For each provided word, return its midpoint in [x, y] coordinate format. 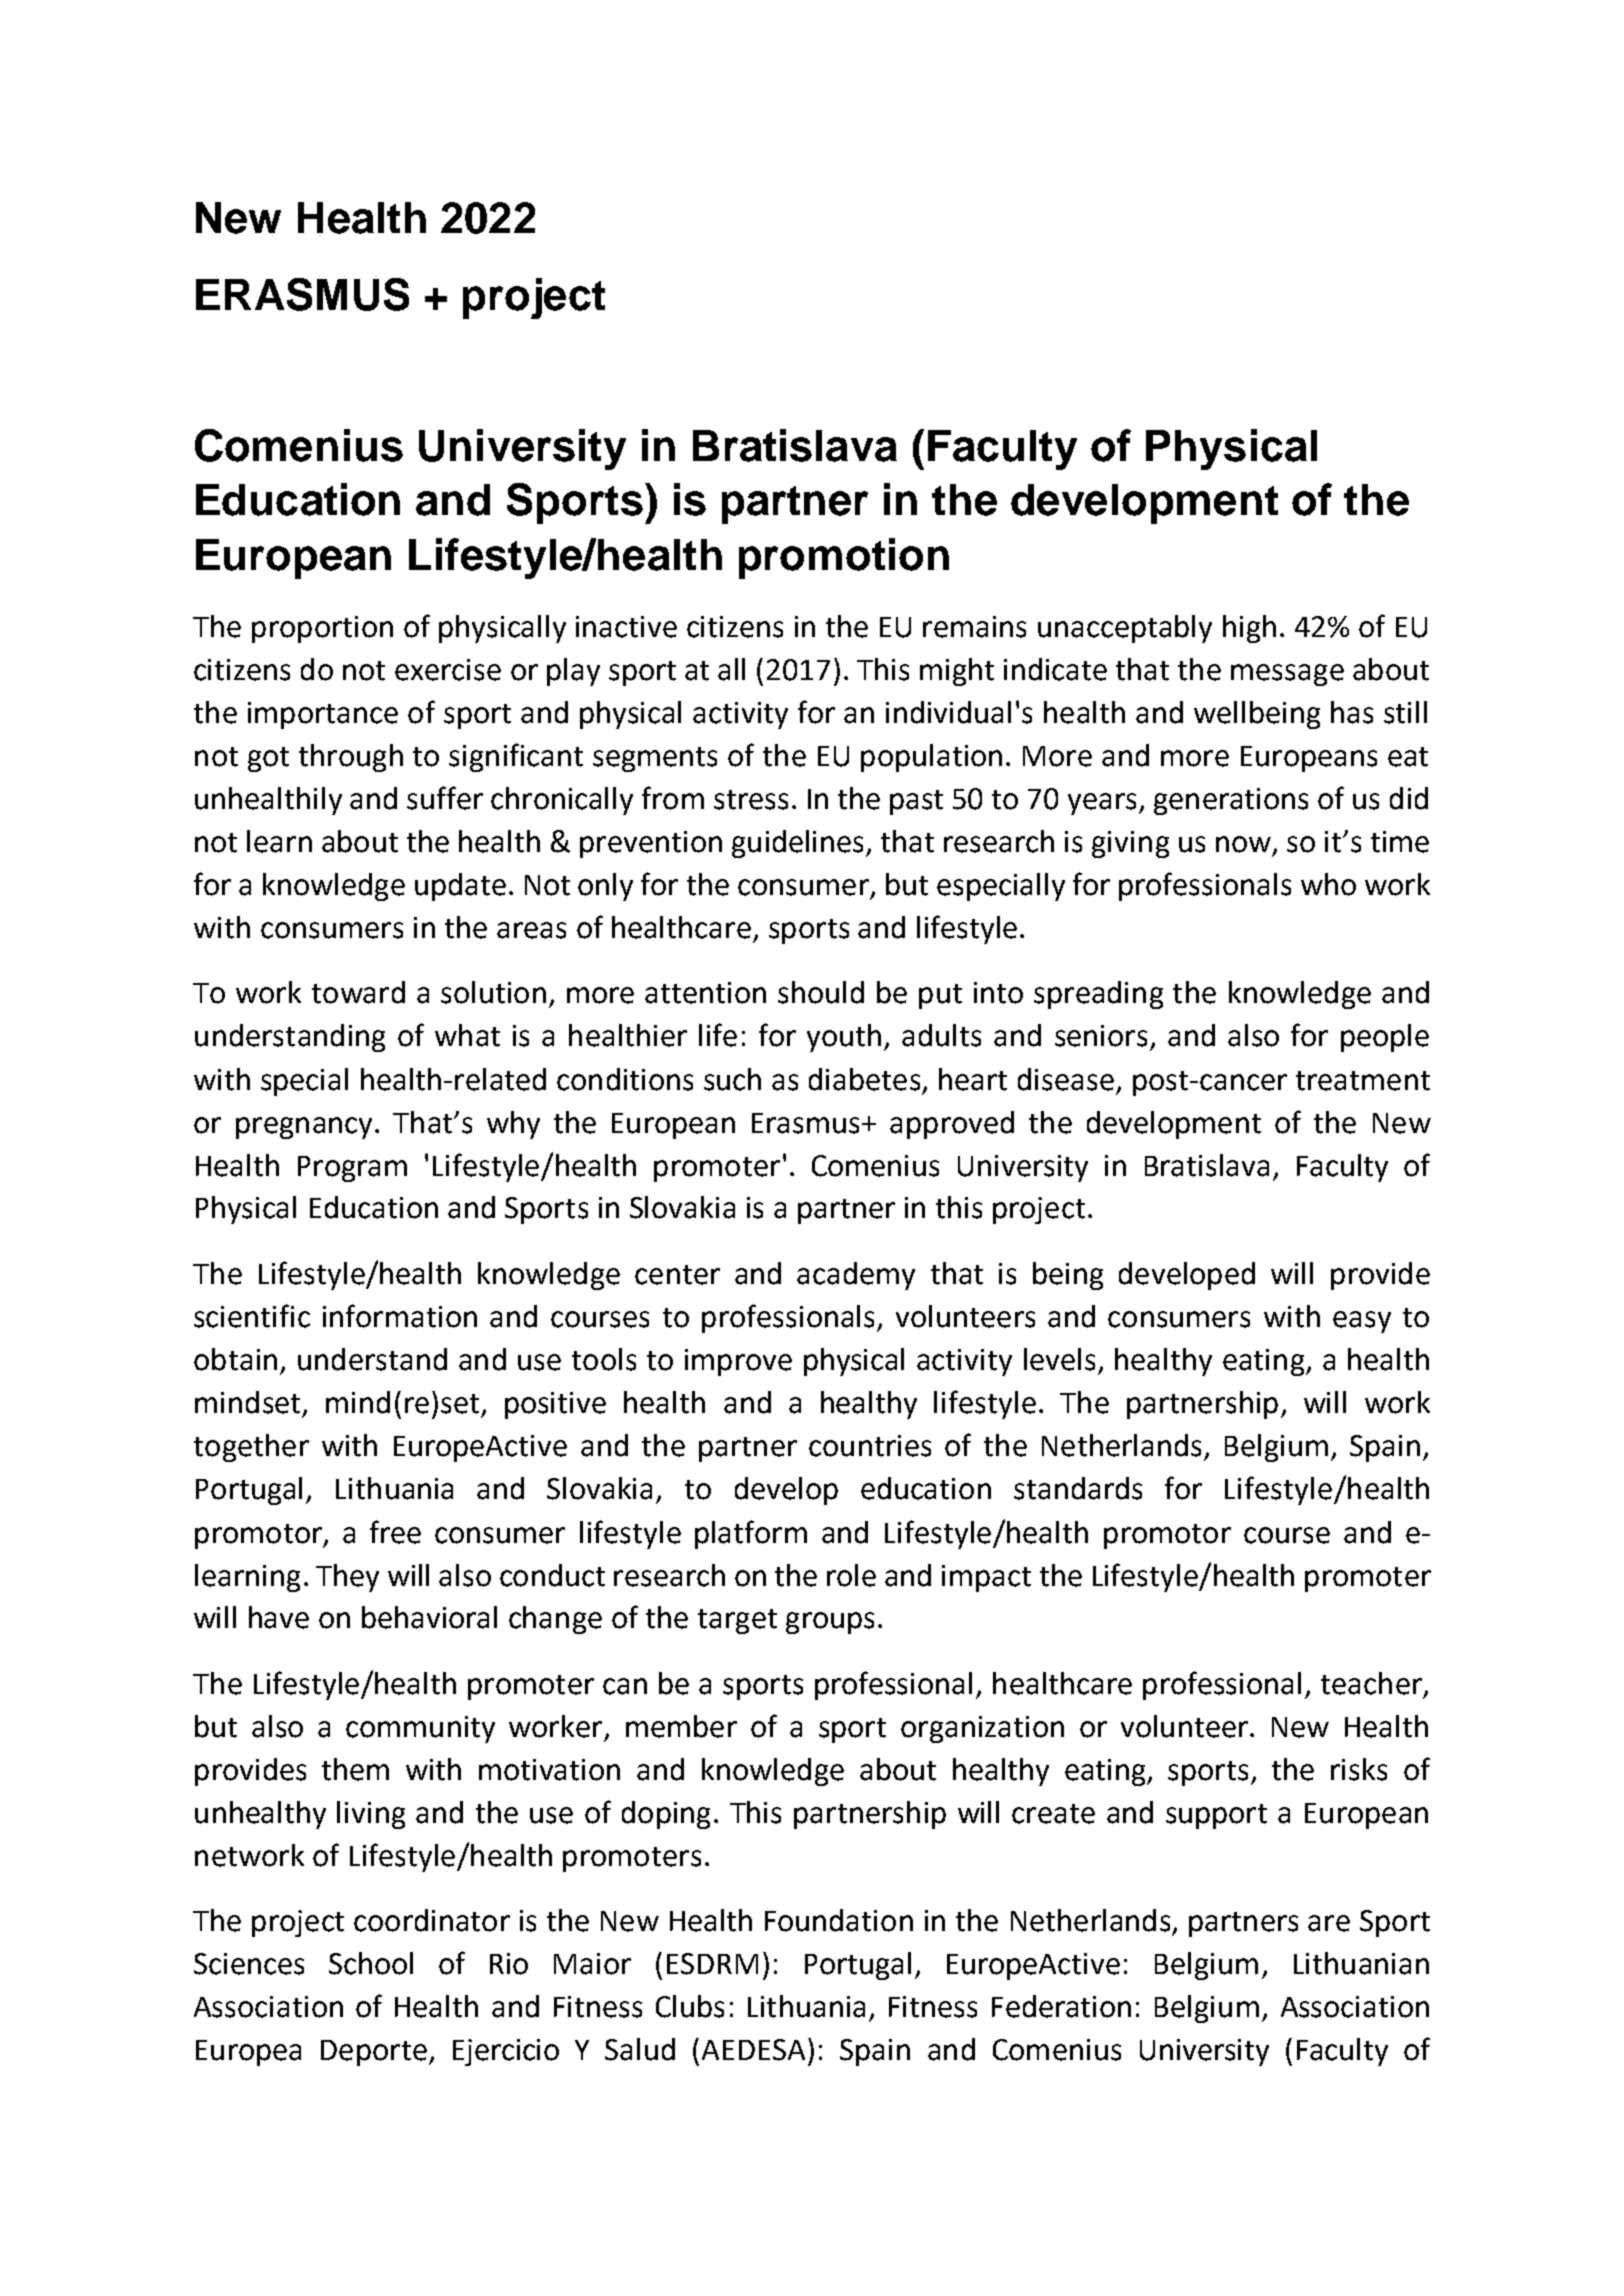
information [400, 1316]
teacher [1371, 1683]
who [1328, 884]
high [1249, 629]
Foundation [839, 1920]
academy [856, 1276]
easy [1362, 1322]
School [371, 1963]
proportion [322, 629]
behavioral [429, 1617]
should [821, 992]
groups [830, 1623]
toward [358, 992]
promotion [844, 558]
